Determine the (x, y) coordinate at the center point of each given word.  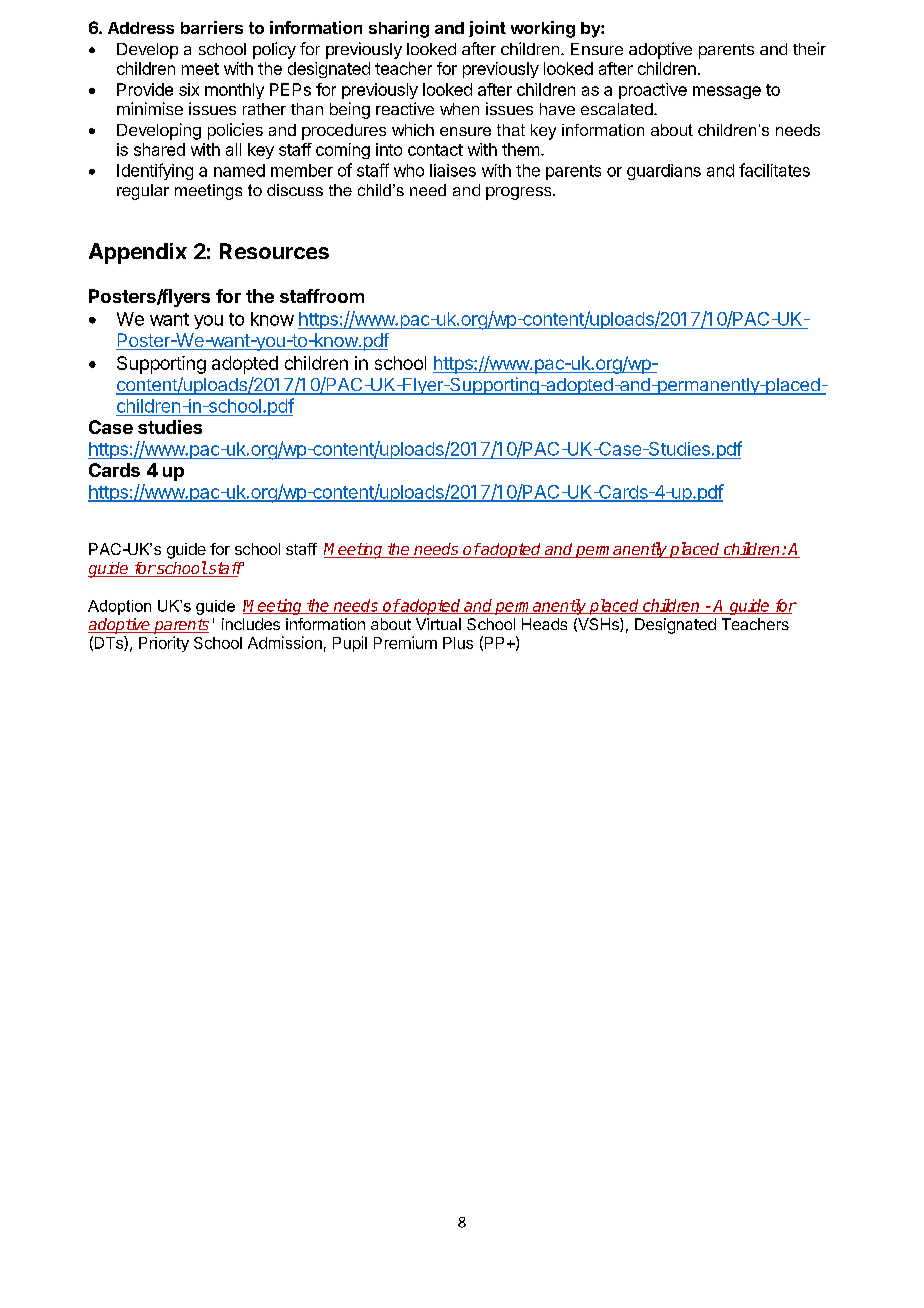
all (233, 149)
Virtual (438, 624)
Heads (544, 624)
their (809, 48)
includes (251, 624)
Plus (458, 643)
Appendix (138, 253)
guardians (664, 172)
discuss (295, 190)
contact (435, 150)
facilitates (774, 170)
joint (487, 29)
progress (520, 193)
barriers (212, 27)
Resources (274, 251)
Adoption (119, 607)
